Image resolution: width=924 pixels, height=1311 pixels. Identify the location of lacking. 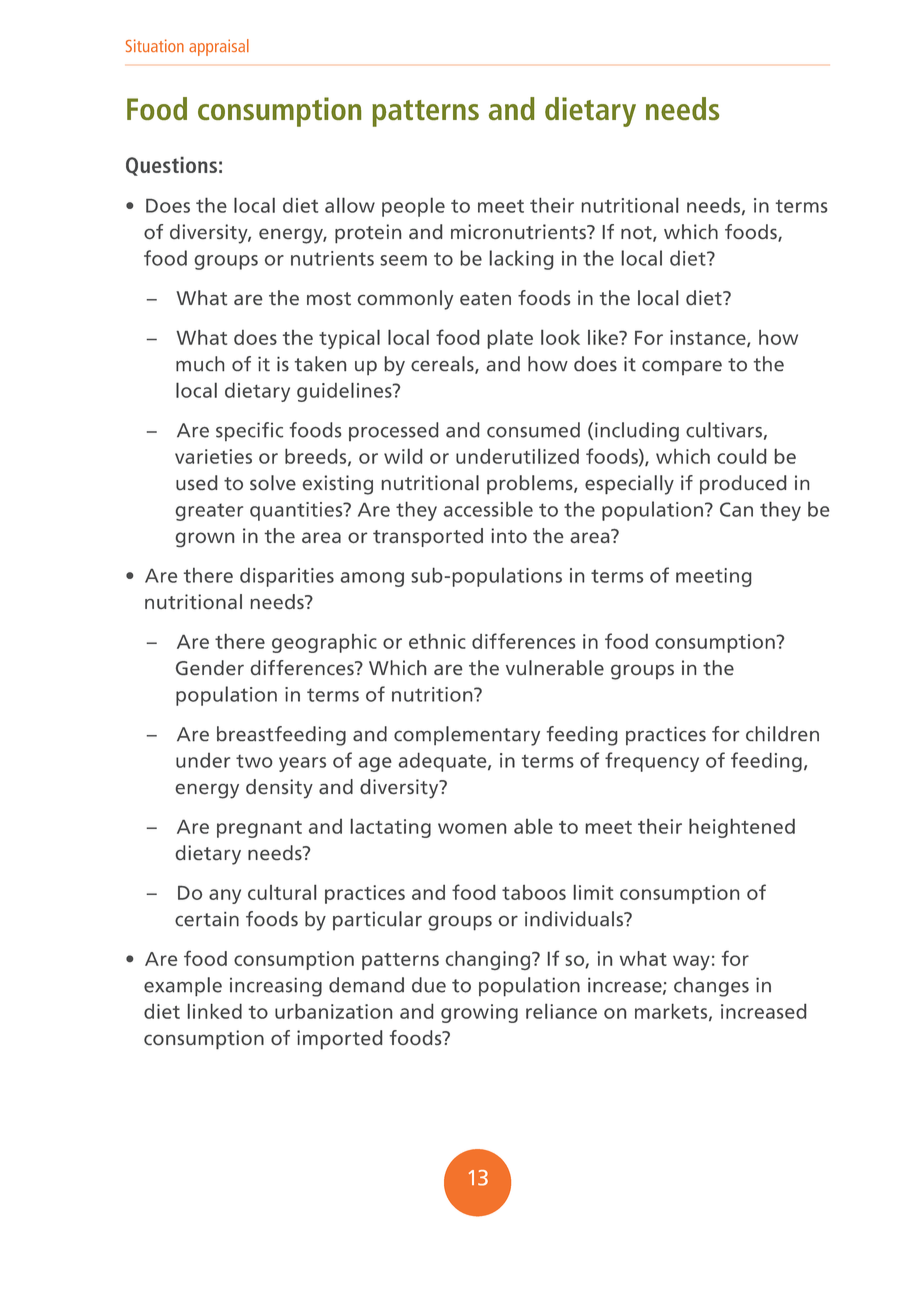
(521, 260).
